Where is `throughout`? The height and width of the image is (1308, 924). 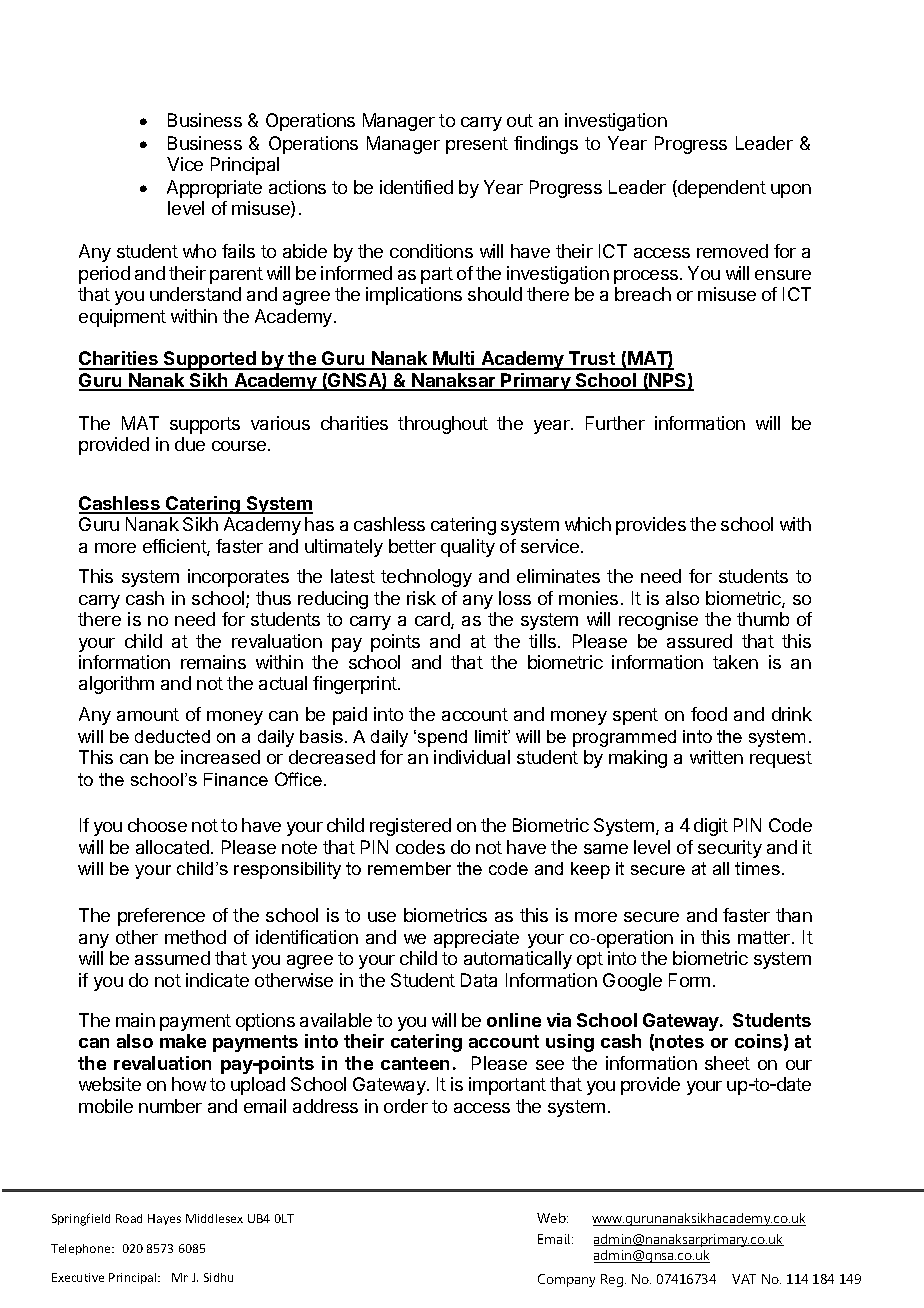
throughout is located at coordinates (443, 425).
